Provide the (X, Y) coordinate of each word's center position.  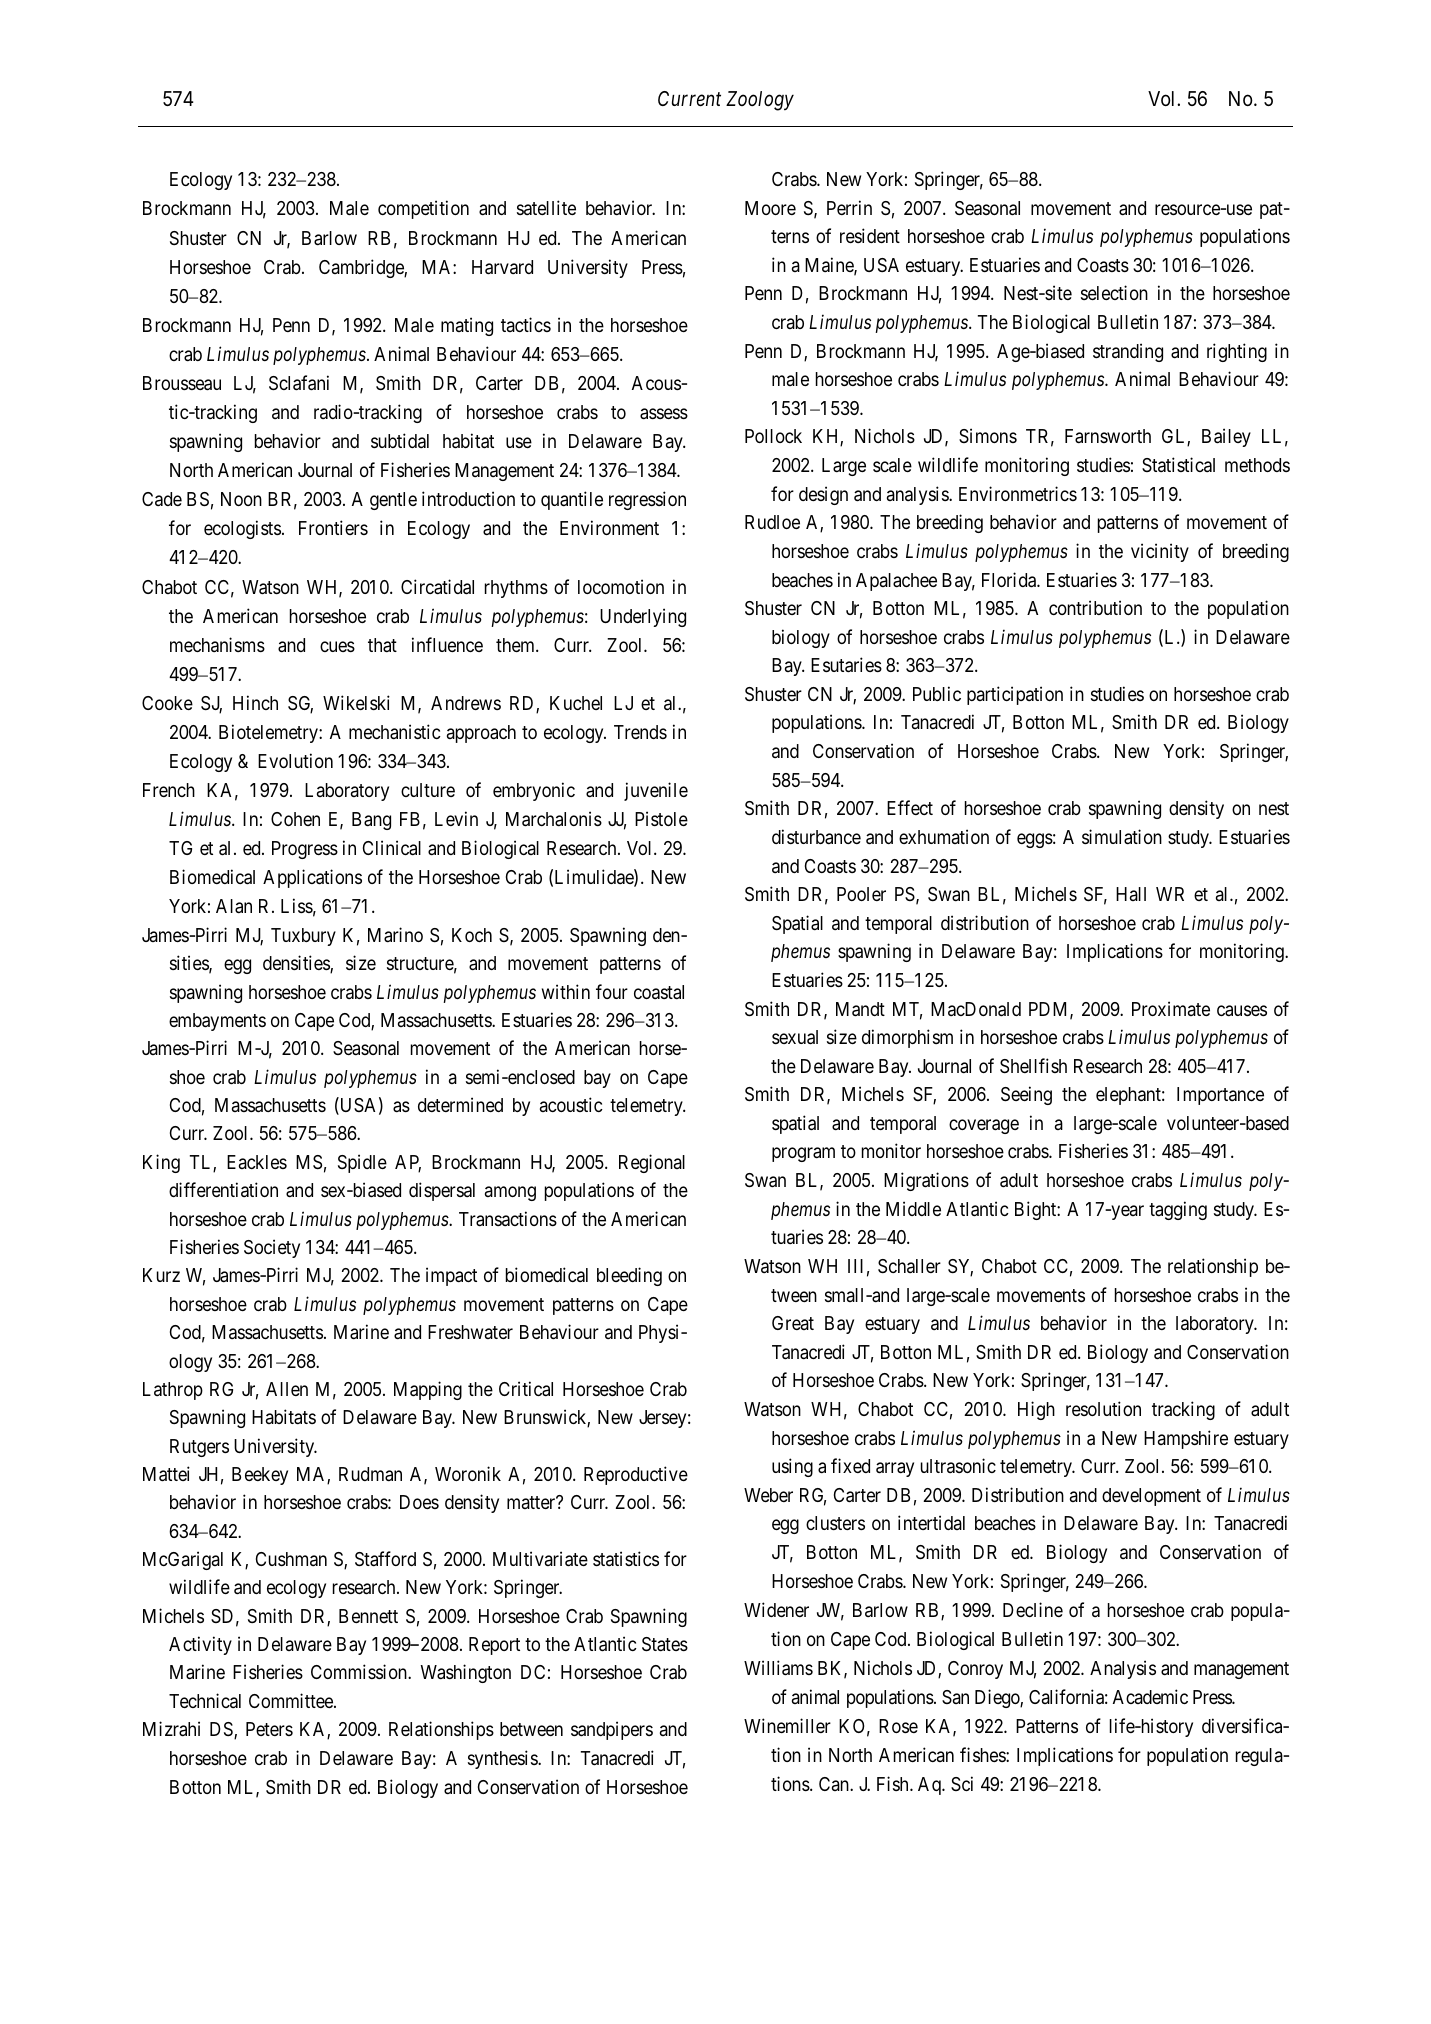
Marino (395, 934)
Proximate (1171, 1008)
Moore (770, 208)
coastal (659, 992)
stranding (1128, 352)
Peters (269, 1729)
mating (467, 326)
